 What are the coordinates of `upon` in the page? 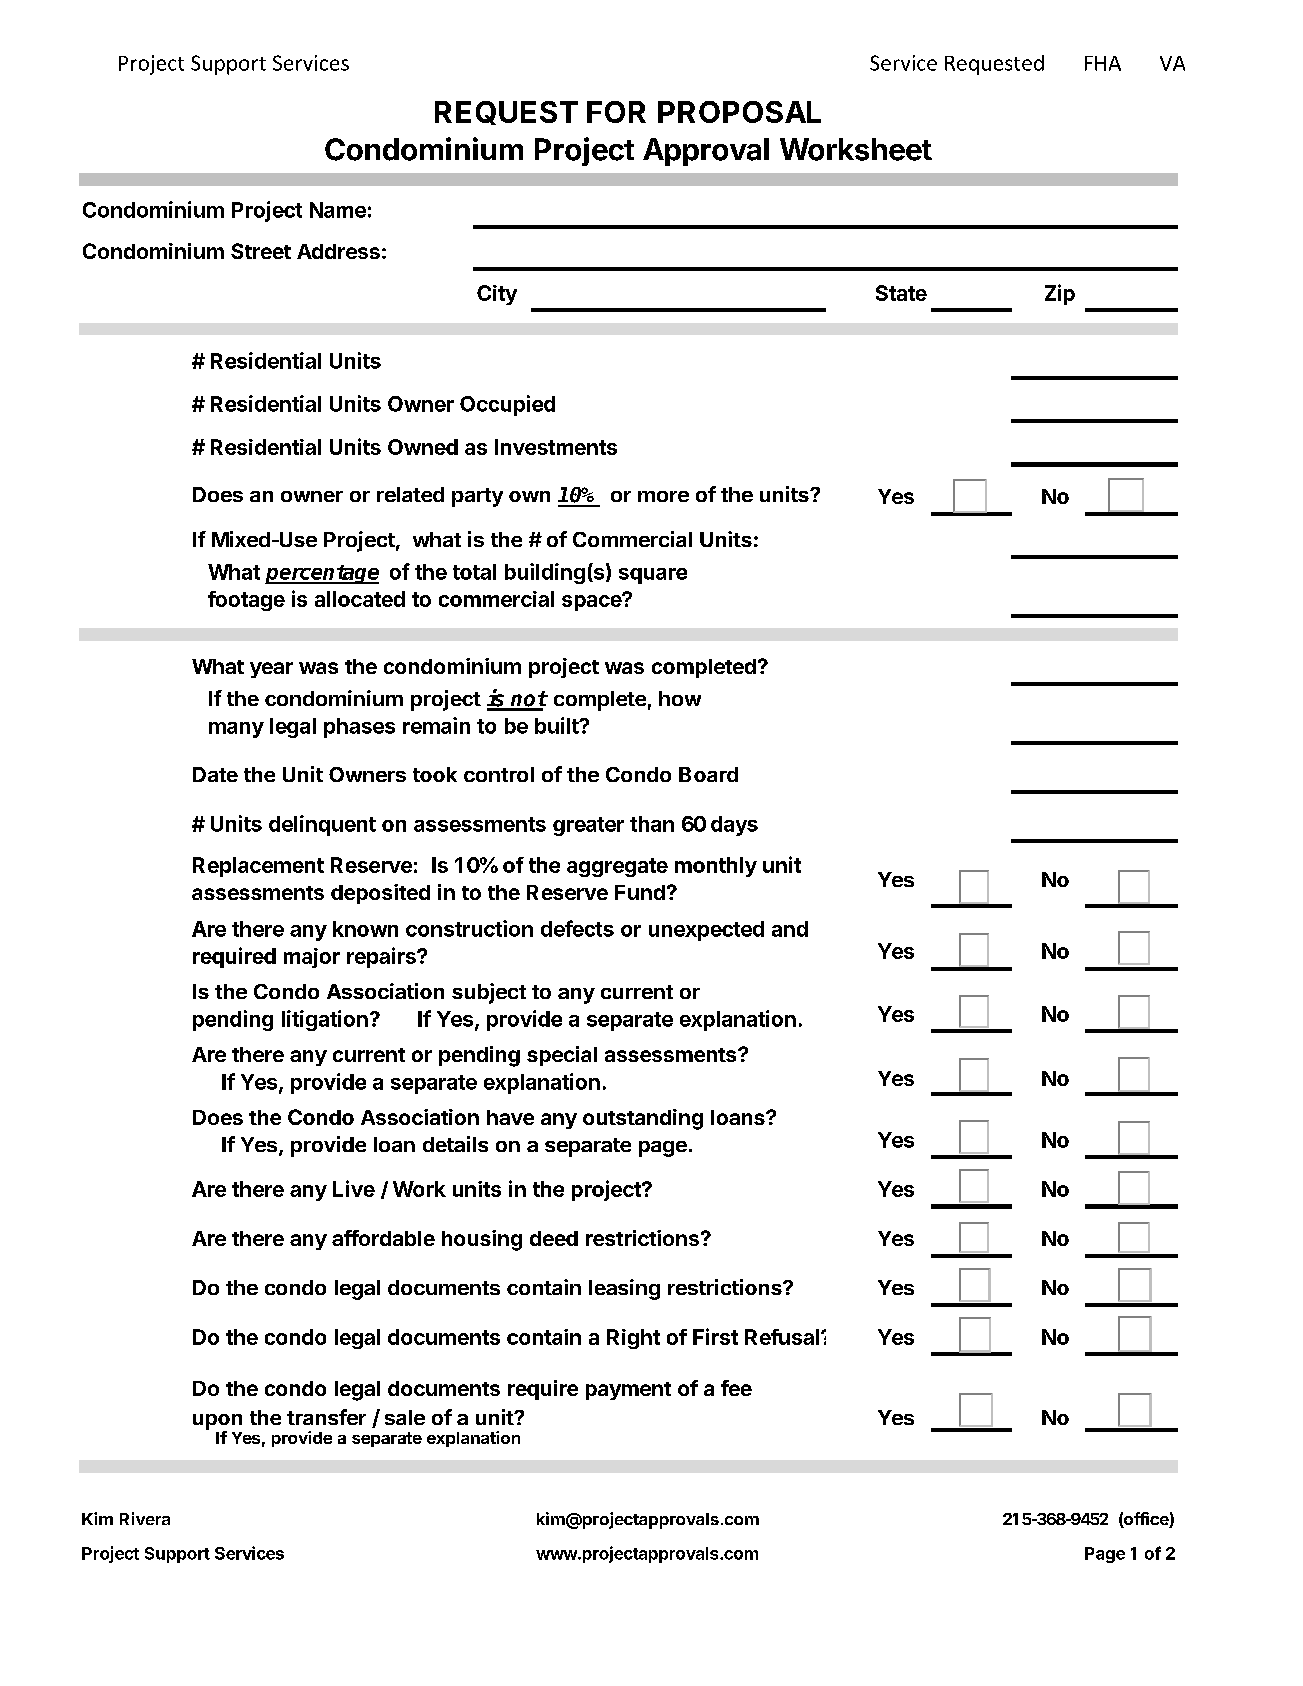 It's located at (217, 1423).
